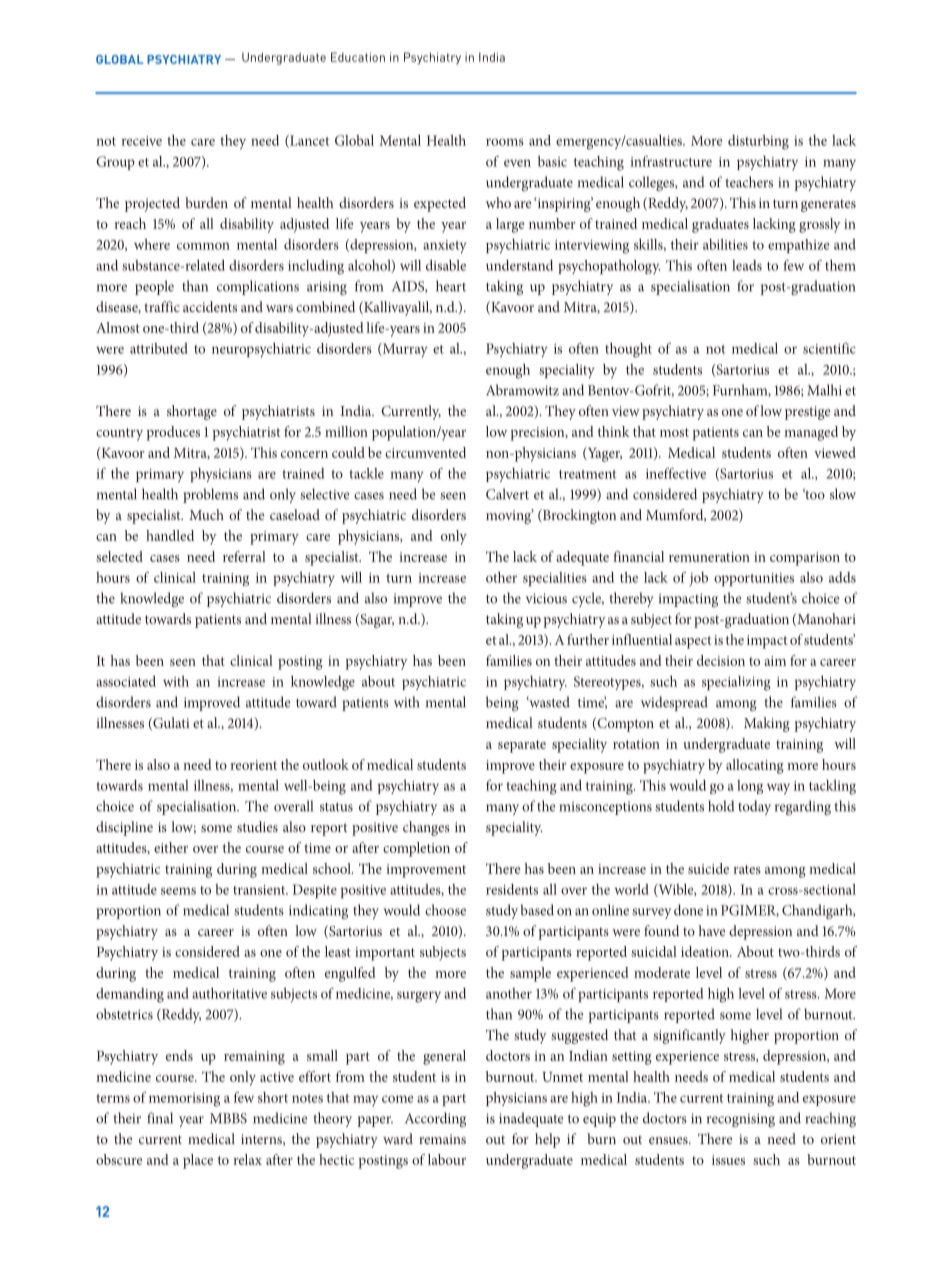 This image has height=1270, width=952. What do you see at coordinates (512, 889) in the image?
I see `residents` at bounding box center [512, 889].
